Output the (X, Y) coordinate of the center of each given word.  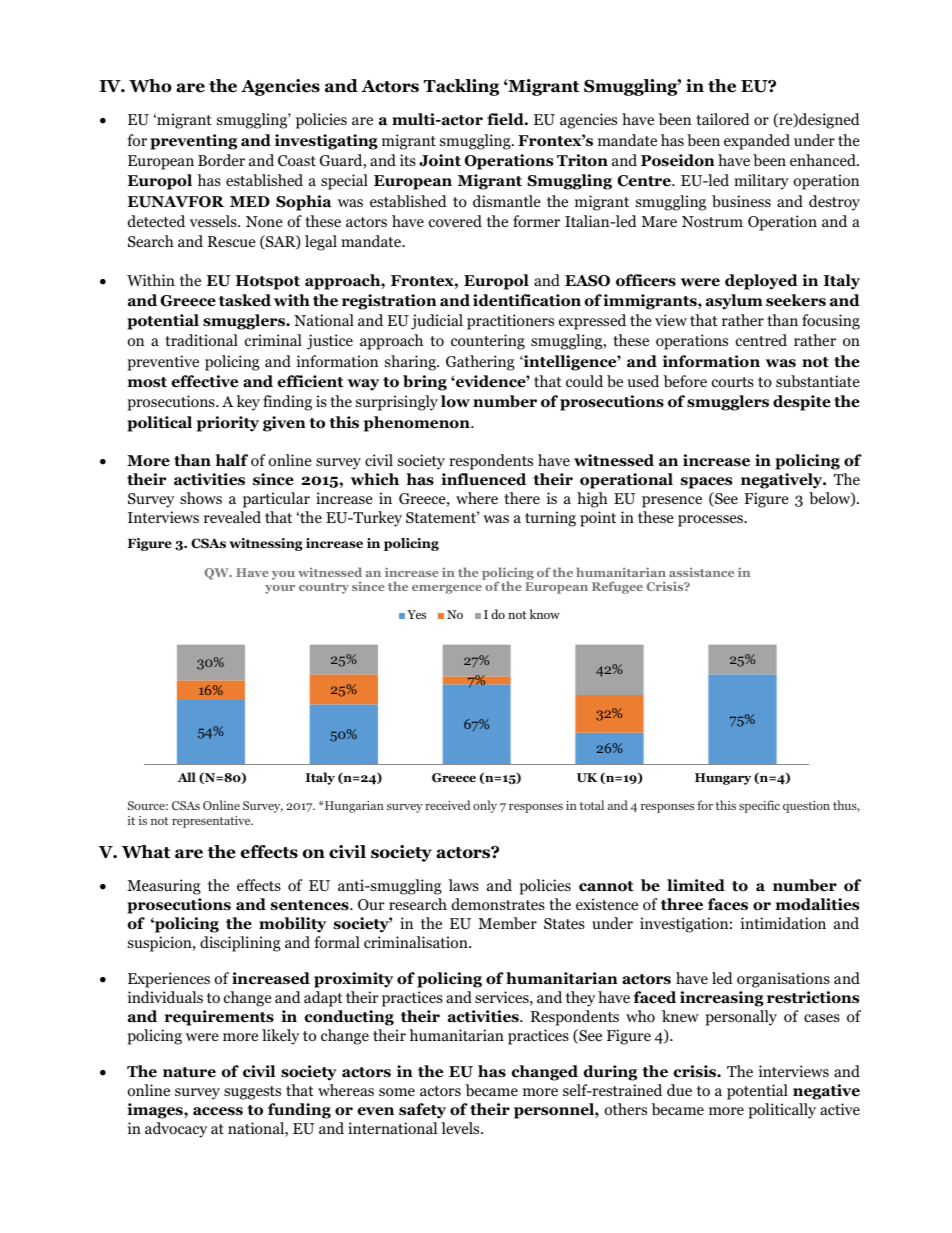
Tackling (461, 87)
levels (461, 1128)
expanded (757, 142)
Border (221, 160)
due (679, 1090)
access (218, 1111)
